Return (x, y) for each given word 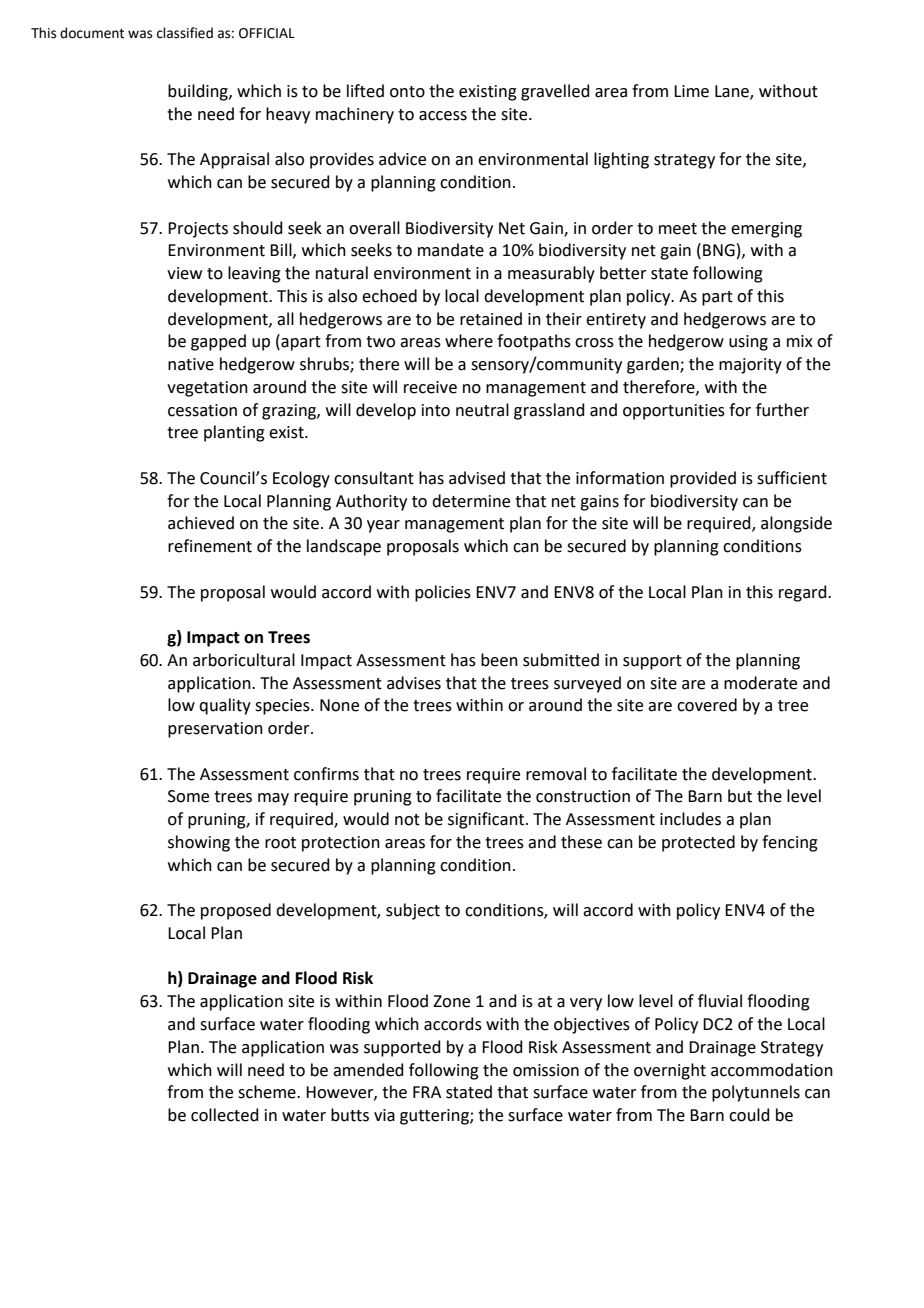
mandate (451, 250)
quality (225, 706)
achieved (201, 523)
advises (414, 683)
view (184, 273)
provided (703, 479)
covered (707, 705)
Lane (733, 92)
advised (477, 478)
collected (225, 1115)
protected (698, 843)
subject (413, 911)
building (199, 92)
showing (199, 843)
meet (678, 229)
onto (407, 92)
